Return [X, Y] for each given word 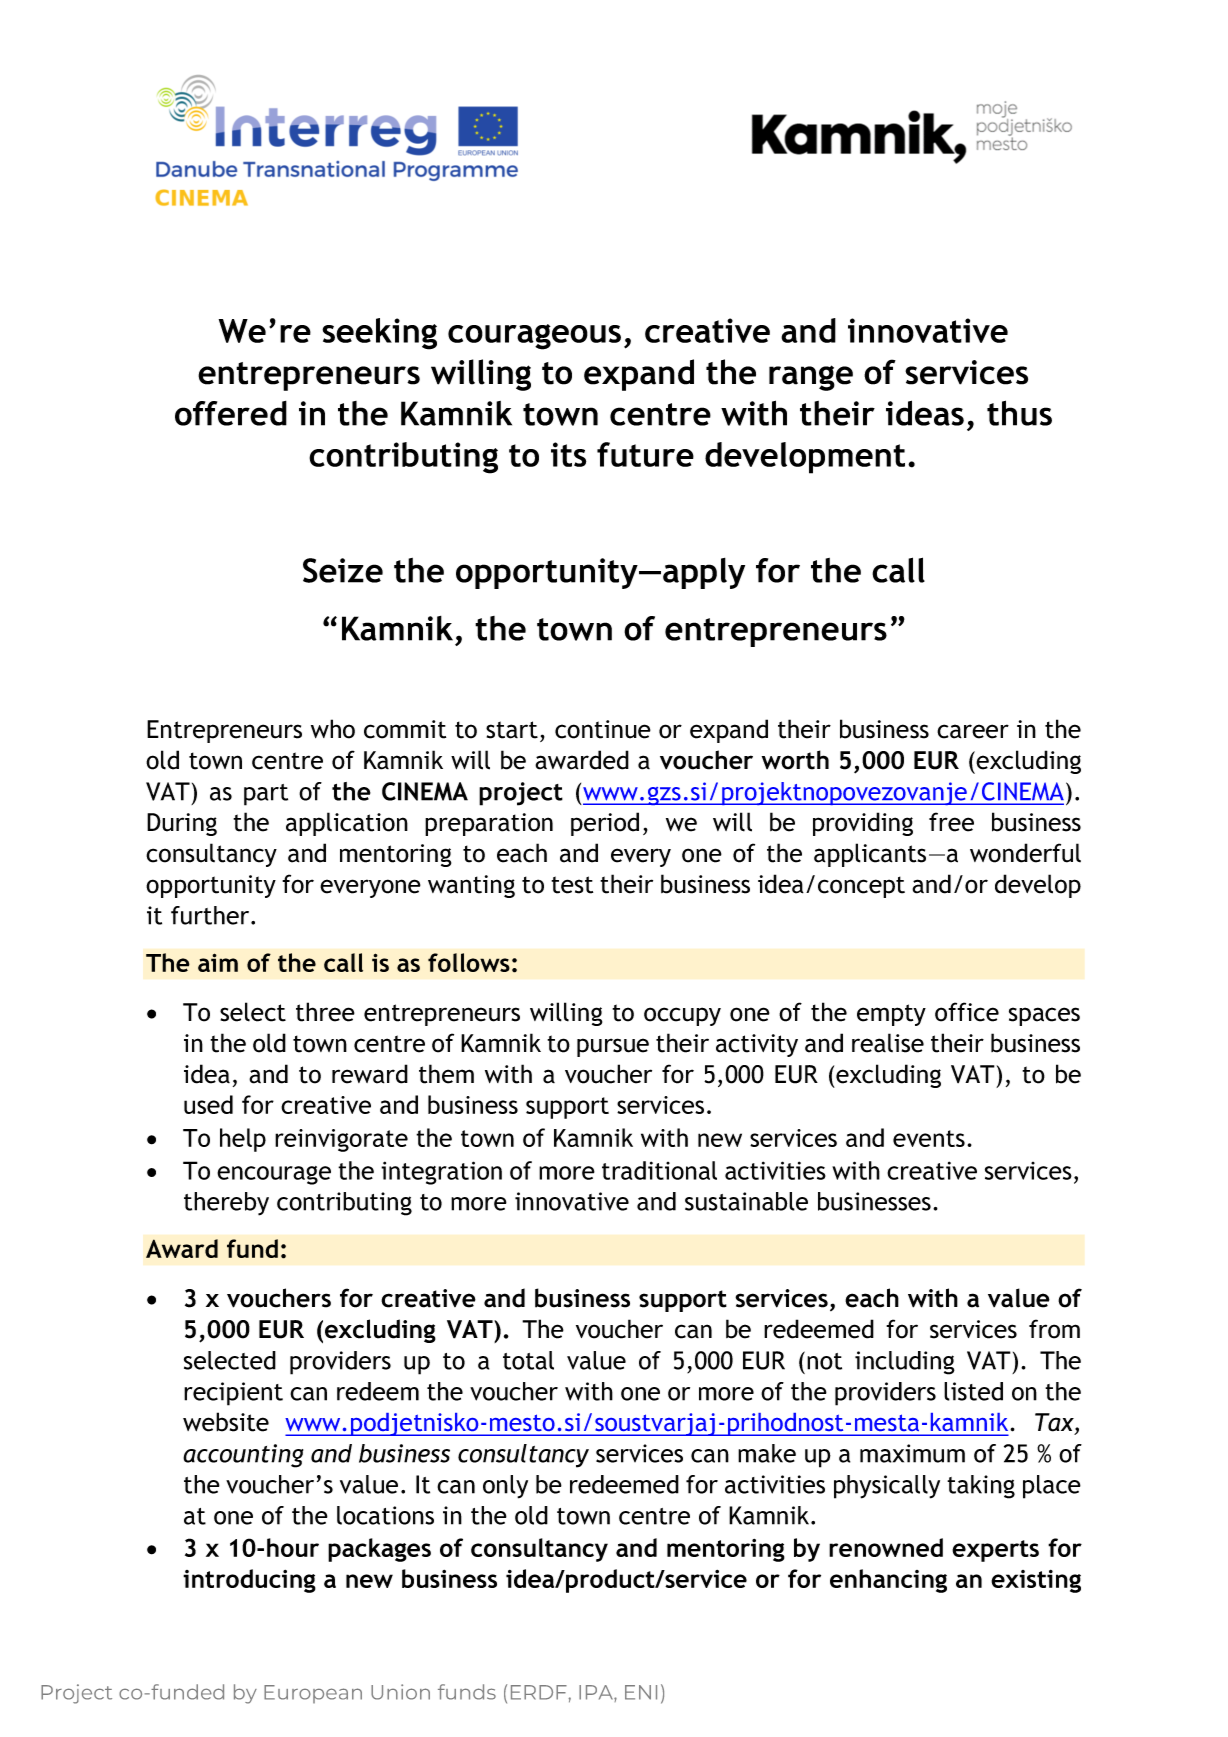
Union [400, 1692]
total [528, 1360]
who [333, 729]
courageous [534, 337]
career [973, 731]
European [313, 1694]
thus [1019, 413]
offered [231, 413]
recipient [233, 1394]
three [325, 1012]
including [905, 1363]
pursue [613, 1047]
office [967, 1012]
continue [603, 729]
